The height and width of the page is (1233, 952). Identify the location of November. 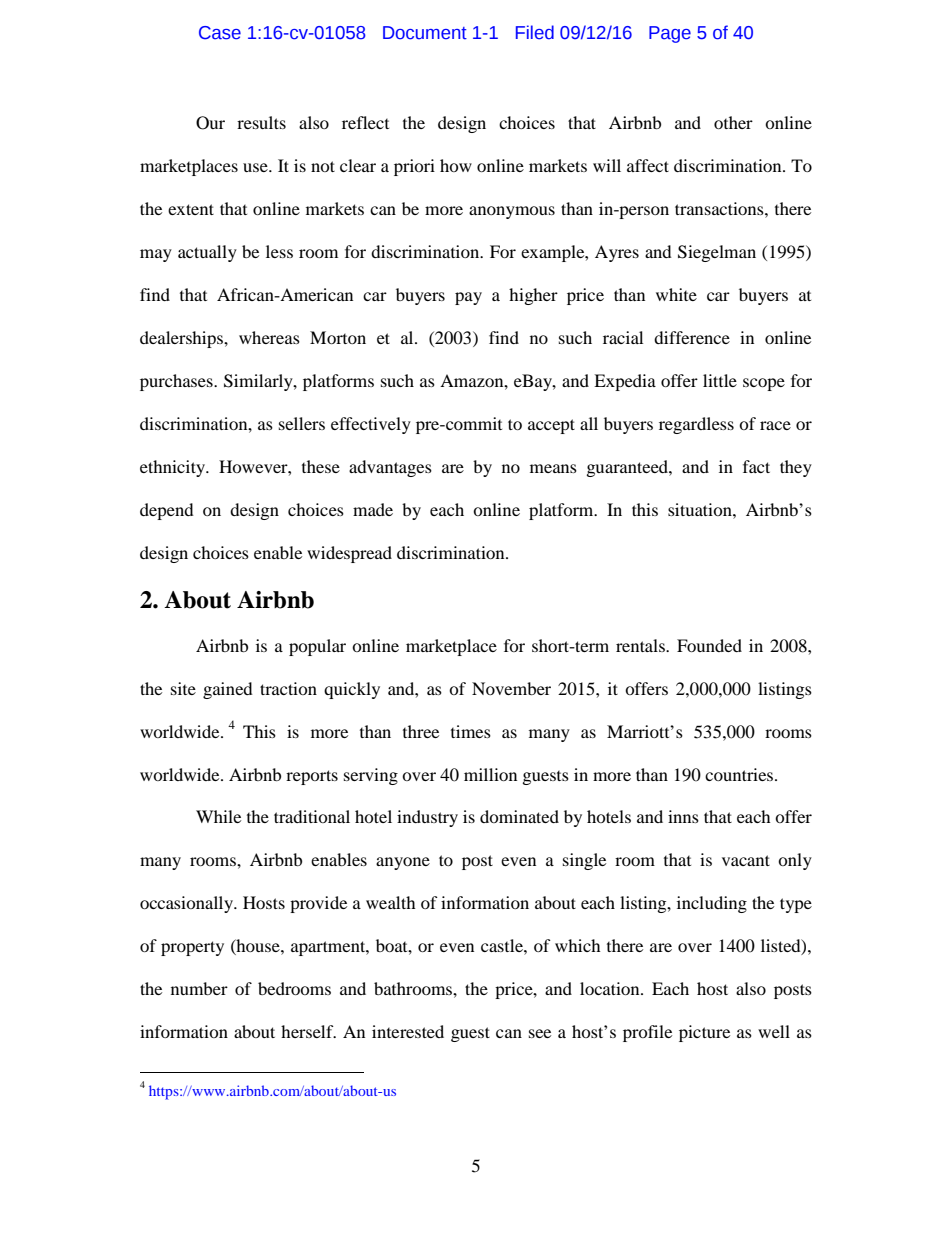
(511, 688).
